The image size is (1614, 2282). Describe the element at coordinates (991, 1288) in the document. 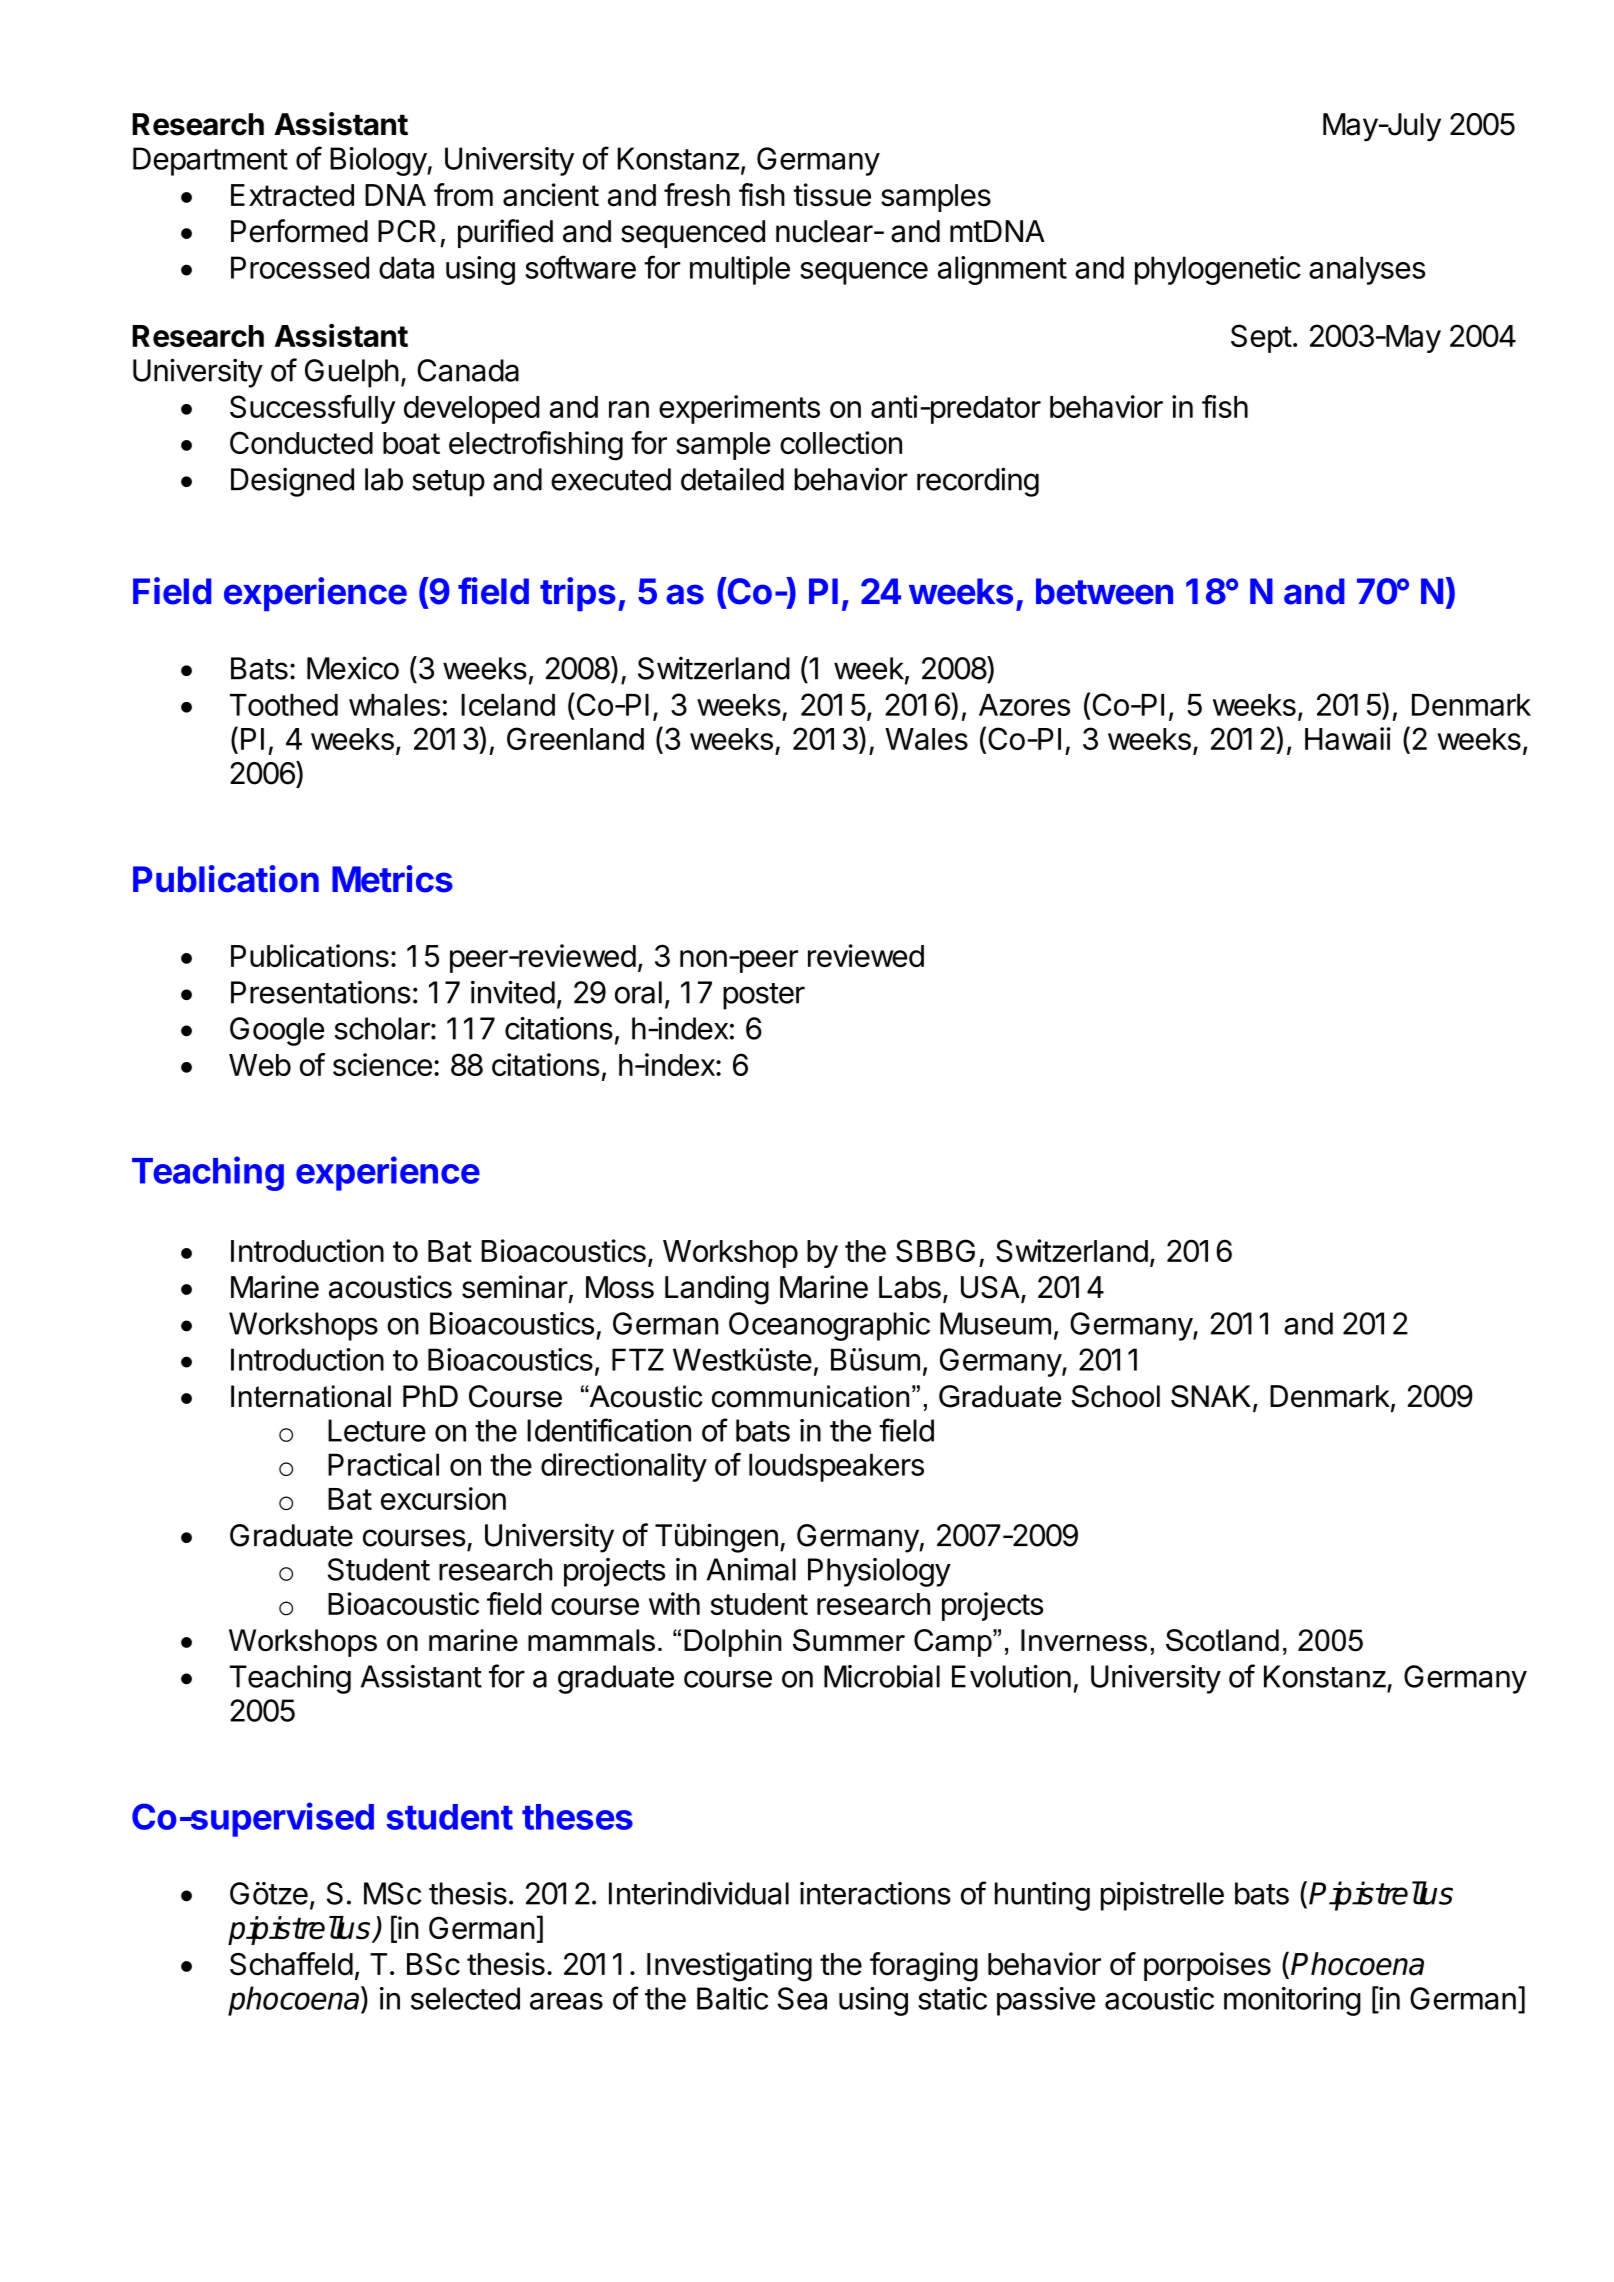

I see `USA` at that location.
